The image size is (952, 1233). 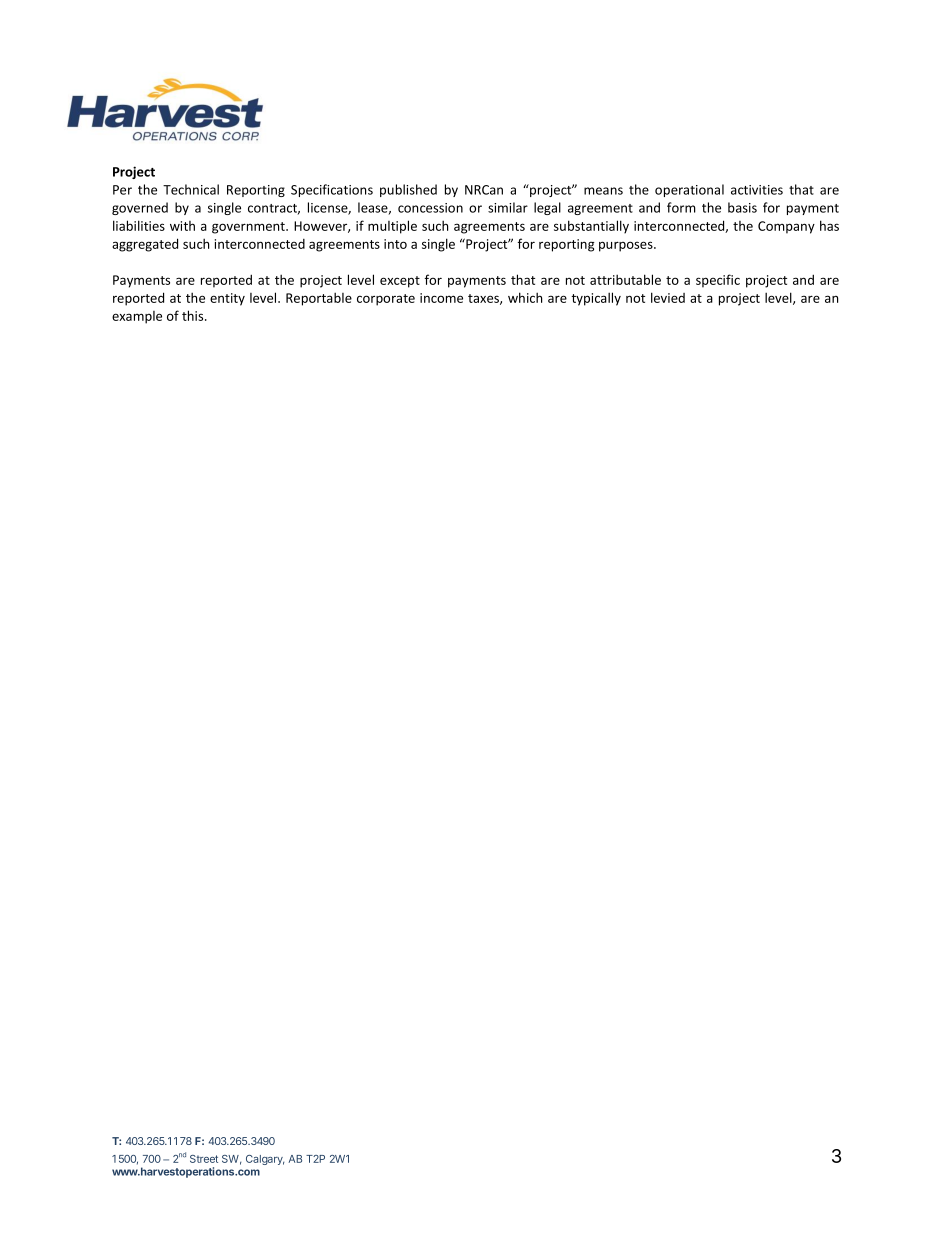 What do you see at coordinates (194, 315) in the screenshot?
I see `this` at bounding box center [194, 315].
